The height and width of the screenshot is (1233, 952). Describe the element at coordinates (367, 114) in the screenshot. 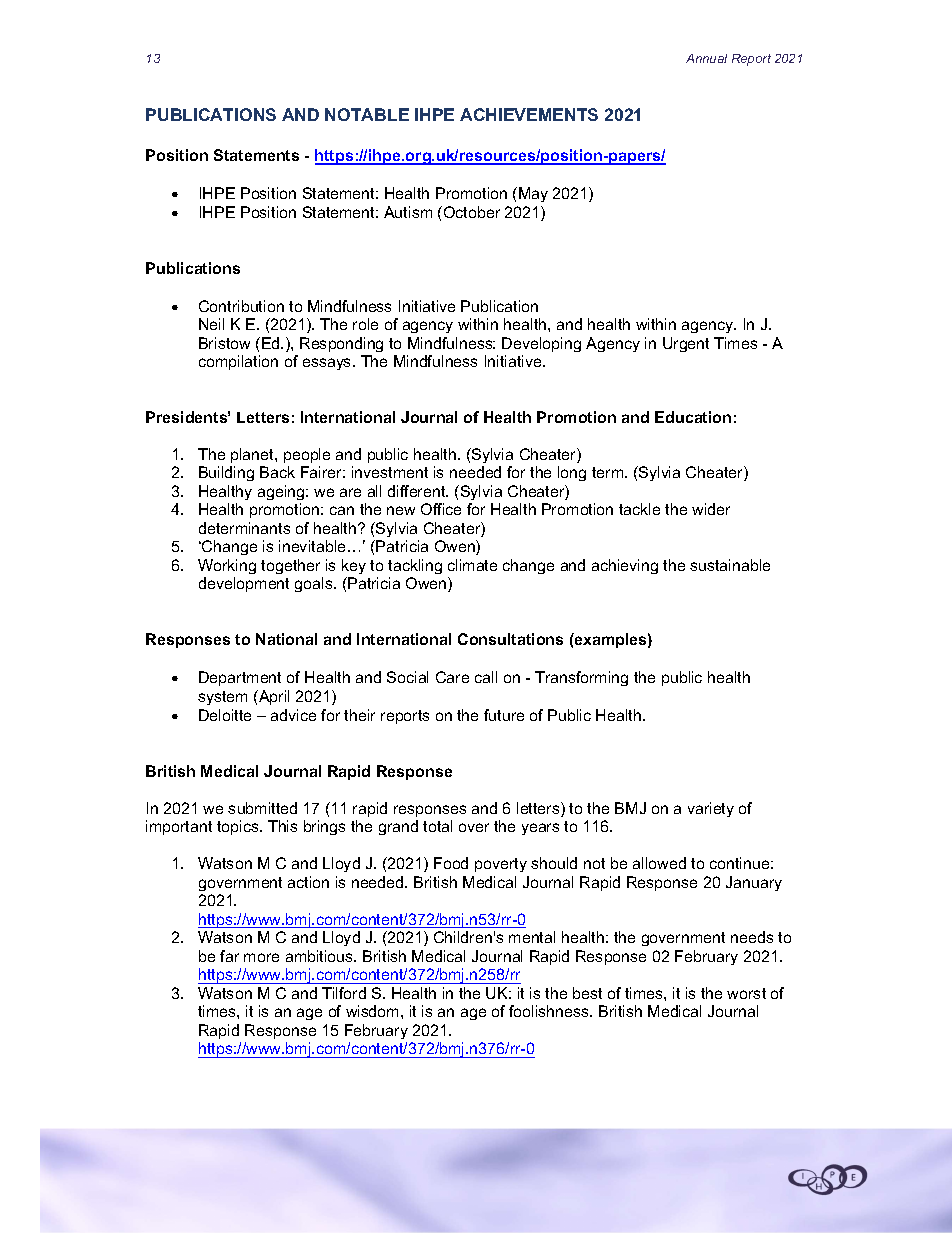

I see `NOTABLE` at that location.
